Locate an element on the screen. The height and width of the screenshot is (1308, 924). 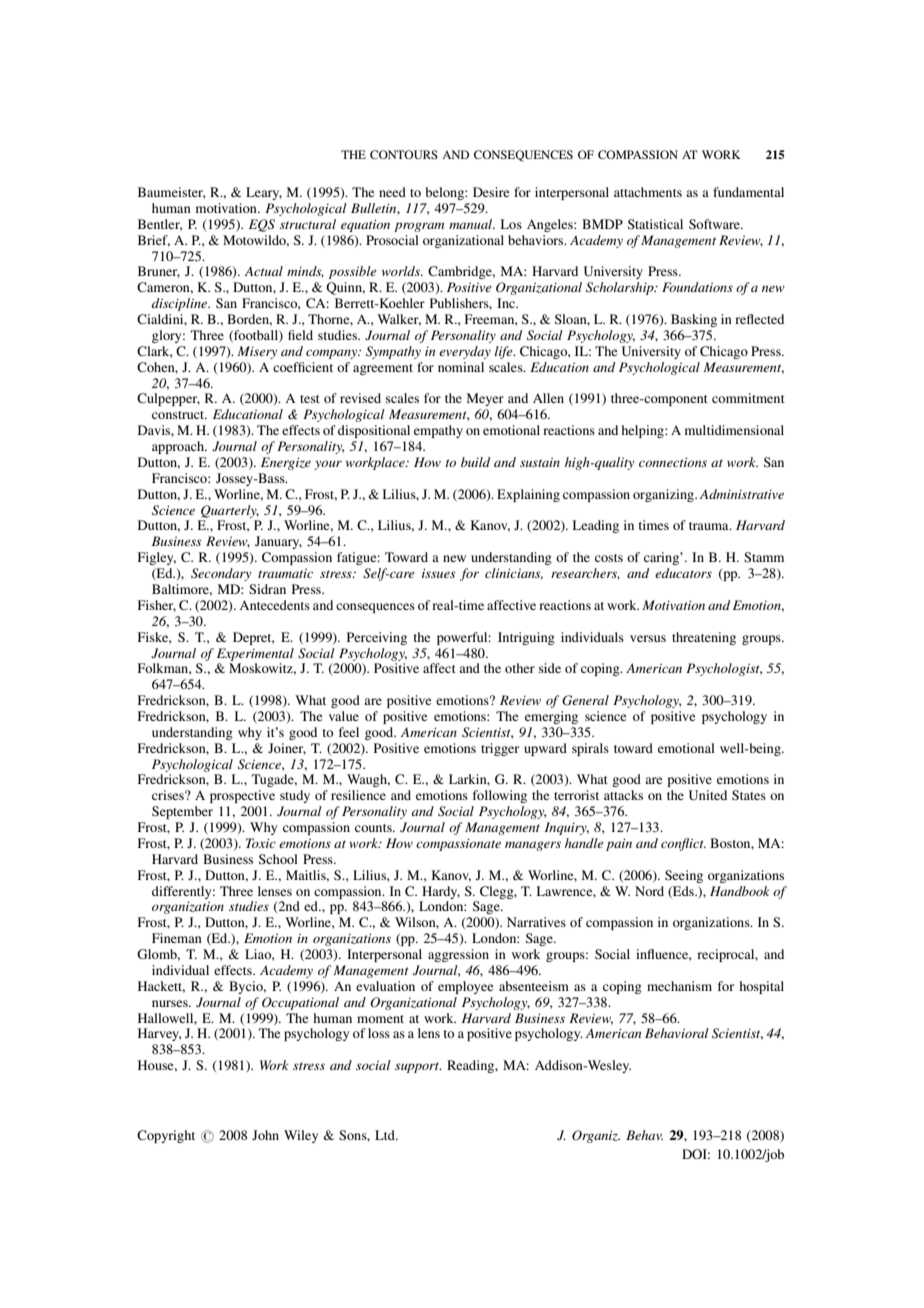
threatening is located at coordinates (704, 638).
